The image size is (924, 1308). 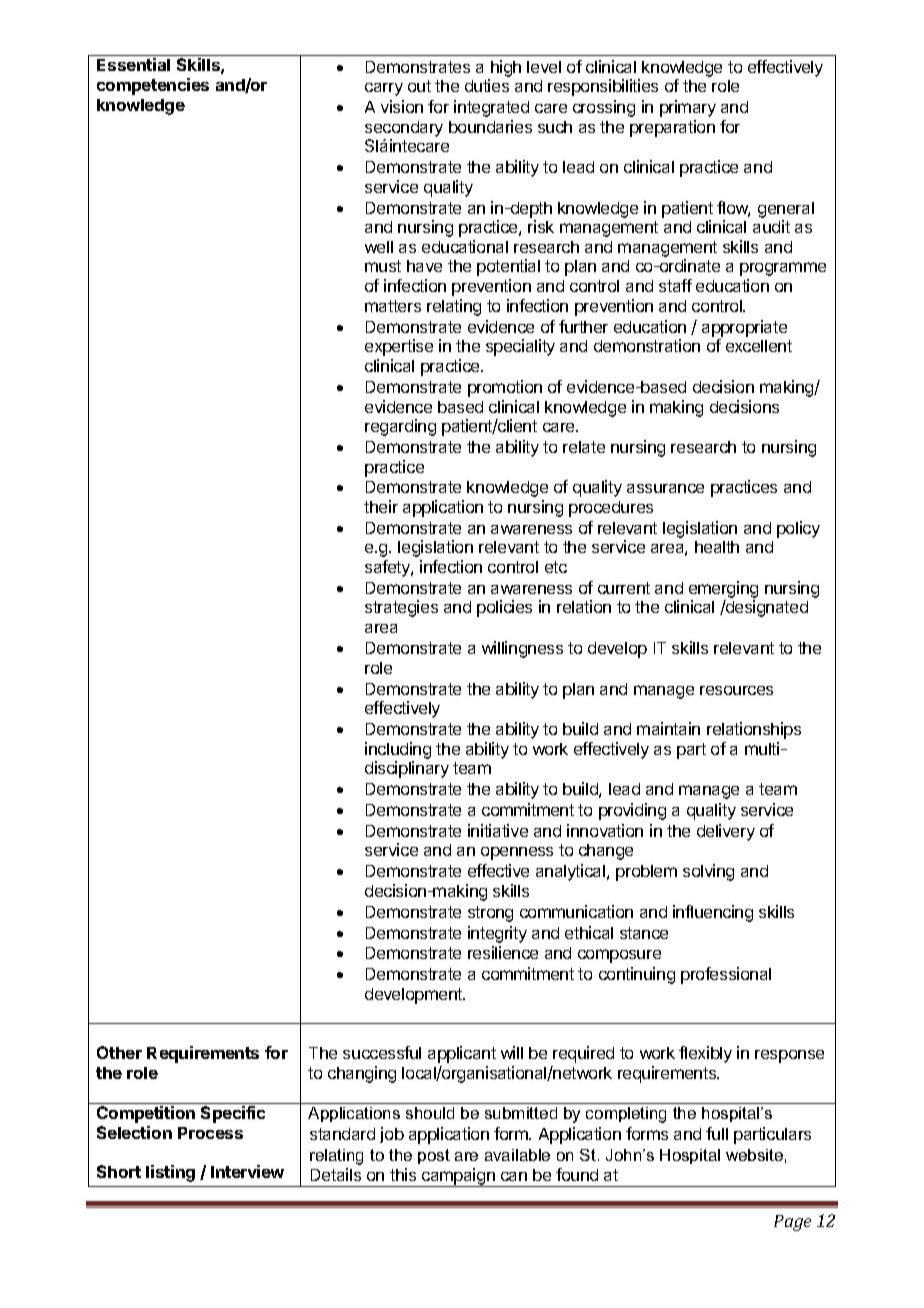 I want to click on primary, so click(x=688, y=108).
